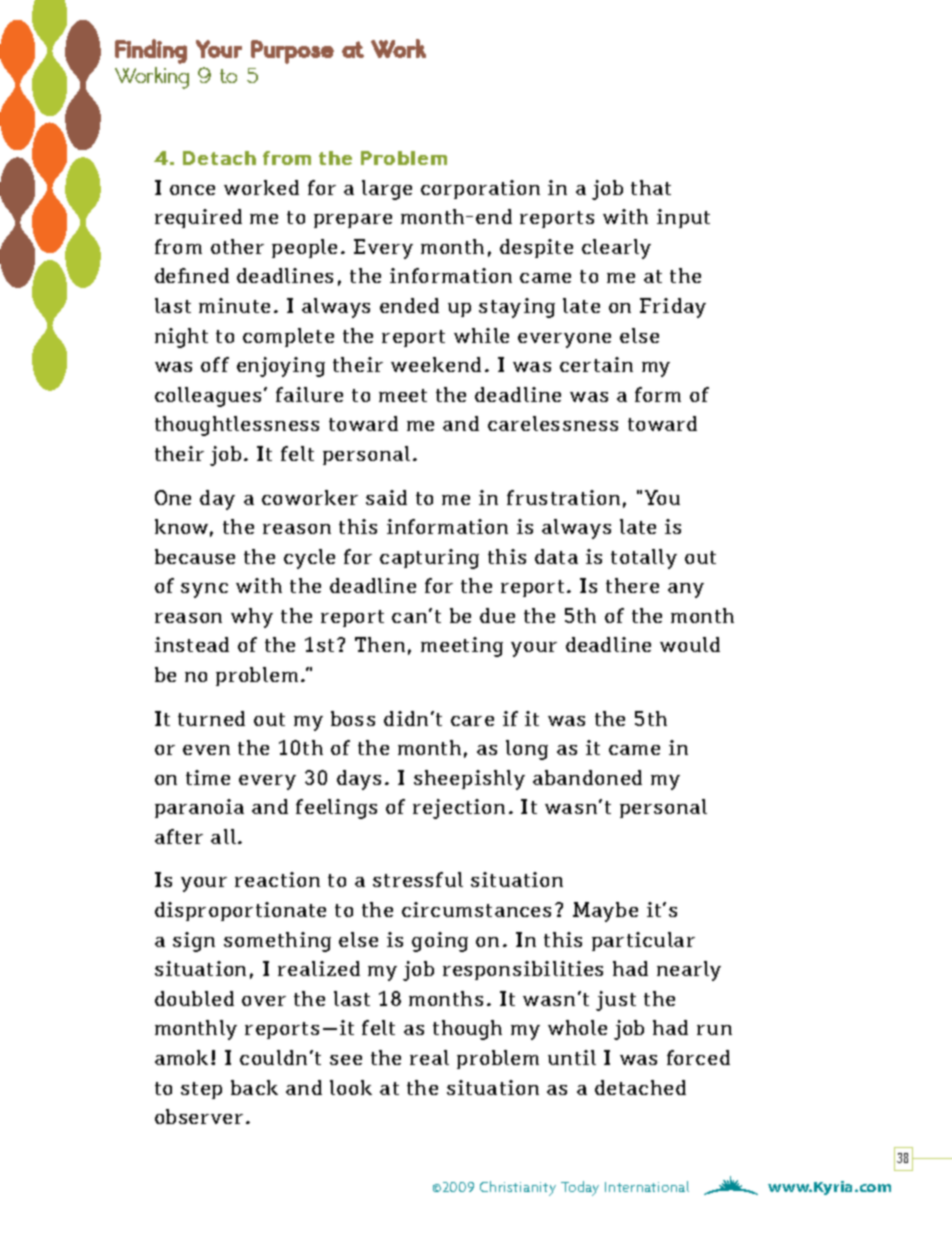  I want to click on sync, so click(204, 590).
